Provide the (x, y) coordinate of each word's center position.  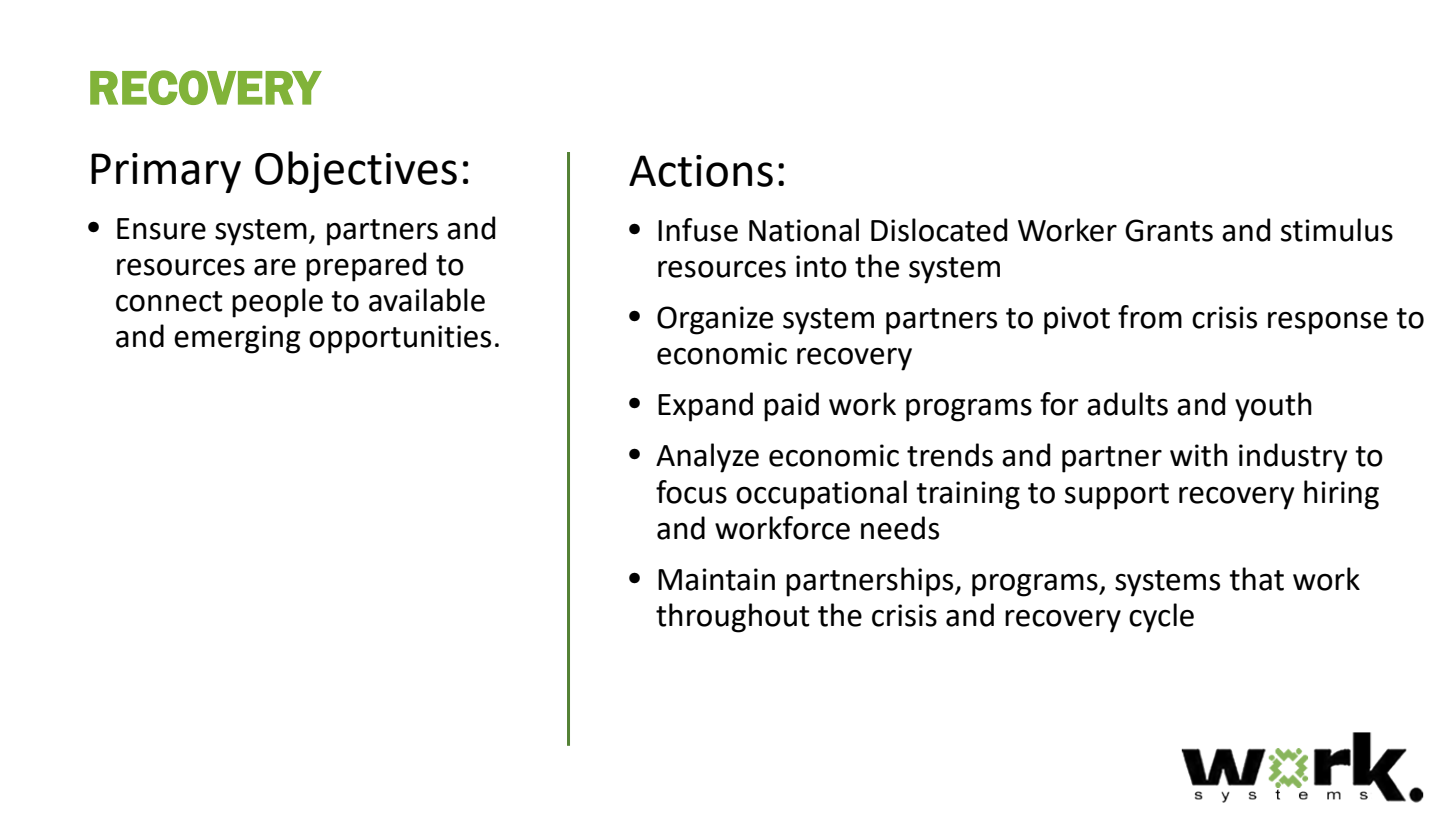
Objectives (356, 172)
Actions (701, 171)
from (1150, 317)
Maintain (716, 579)
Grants (1169, 230)
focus (691, 492)
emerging (237, 339)
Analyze (707, 458)
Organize (715, 320)
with (1199, 455)
